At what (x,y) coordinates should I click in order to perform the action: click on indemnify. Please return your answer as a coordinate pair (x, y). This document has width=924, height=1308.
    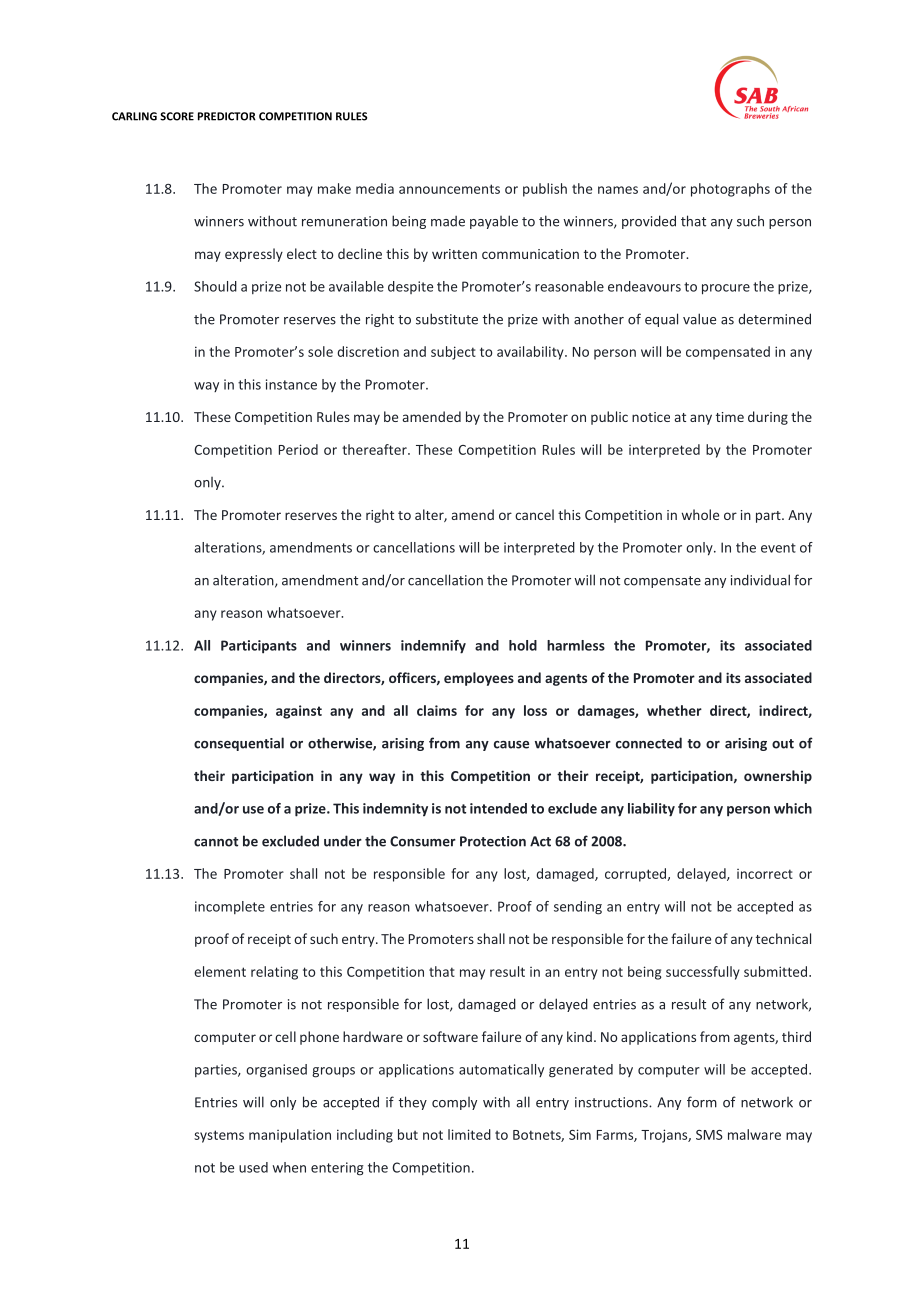
    Looking at the image, I should click on (433, 647).
